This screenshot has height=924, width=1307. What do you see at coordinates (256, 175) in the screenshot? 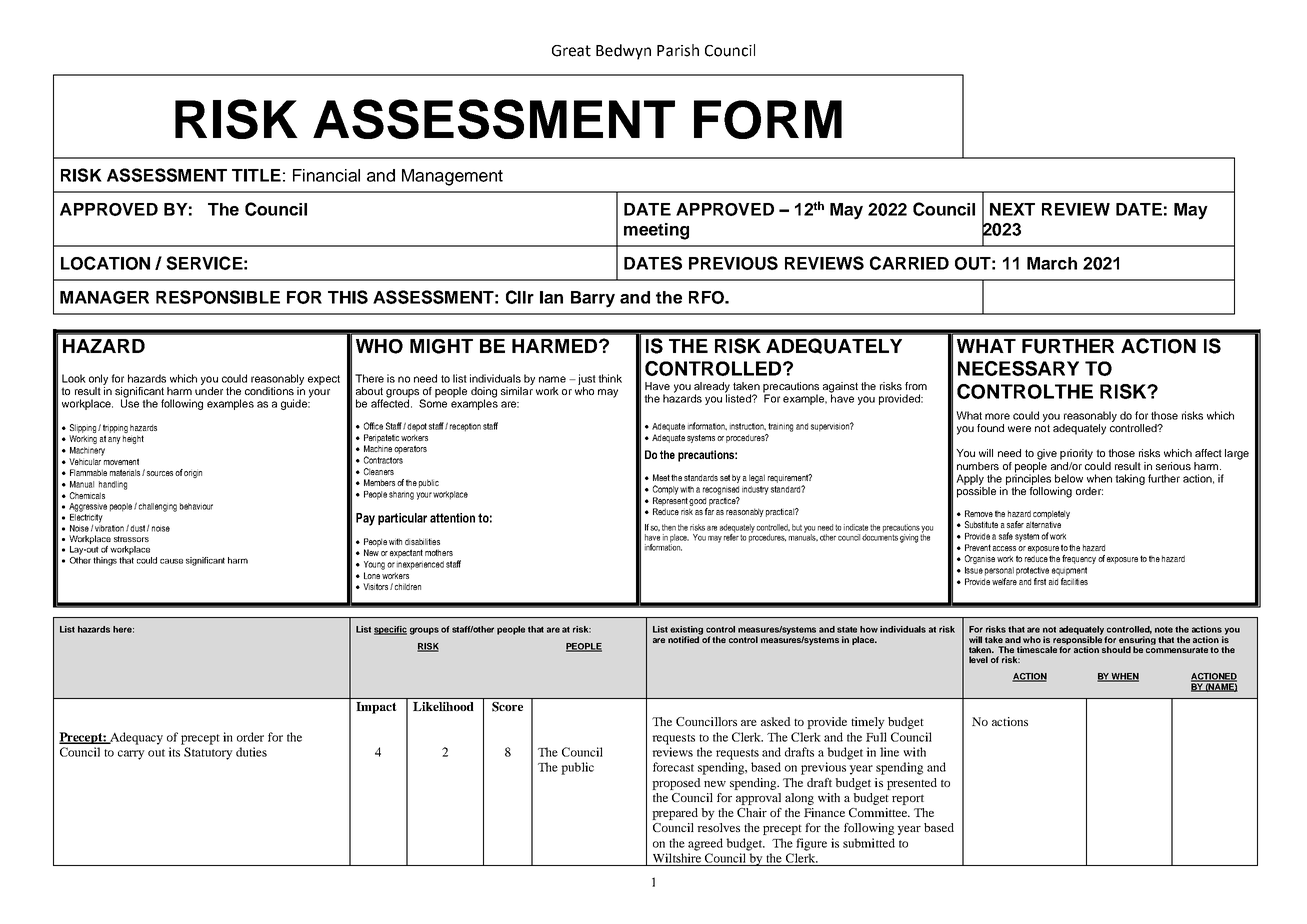
I see `TITLE` at bounding box center [256, 175].
